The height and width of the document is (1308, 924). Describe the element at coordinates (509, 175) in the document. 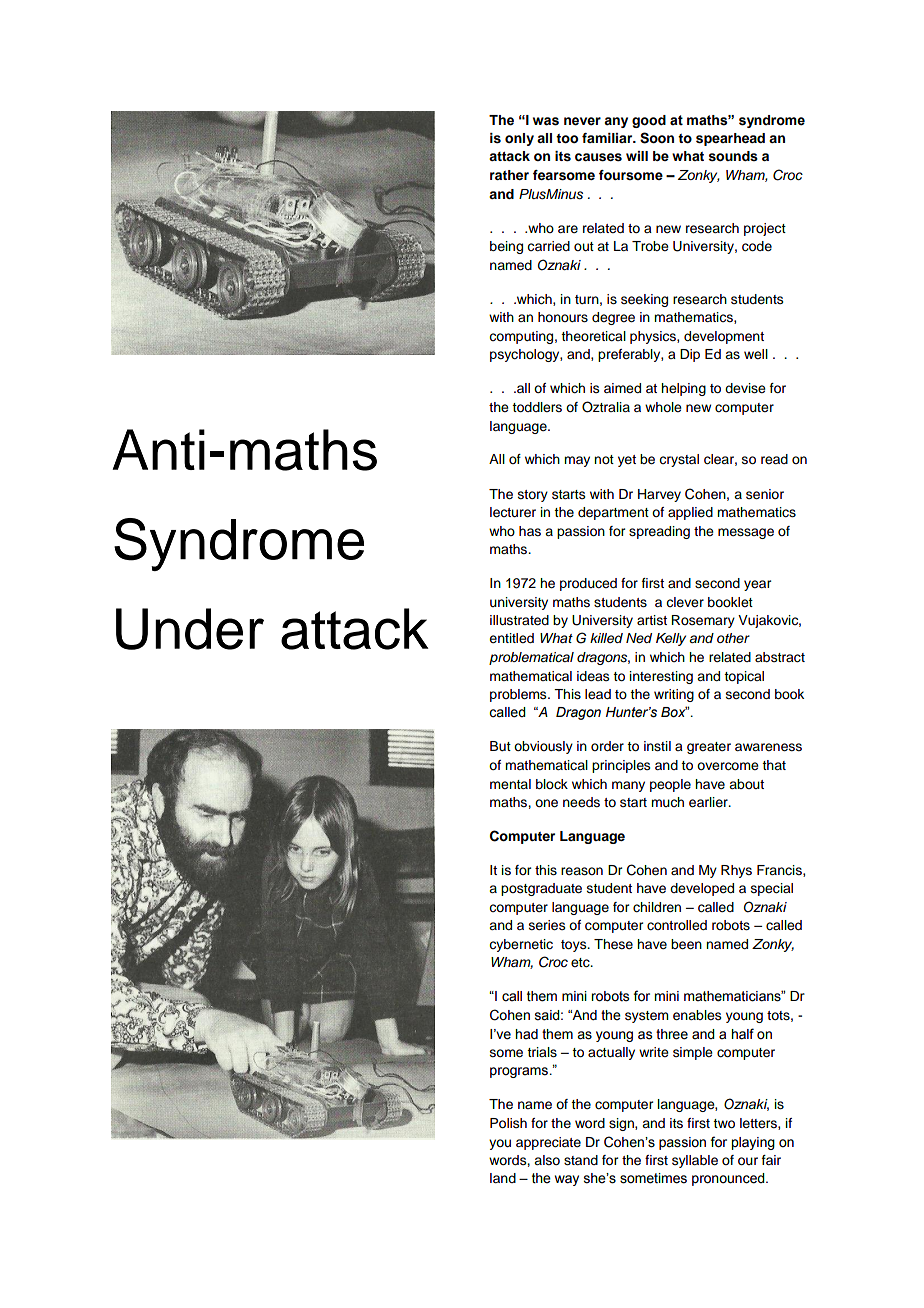

I see `rather` at that location.
